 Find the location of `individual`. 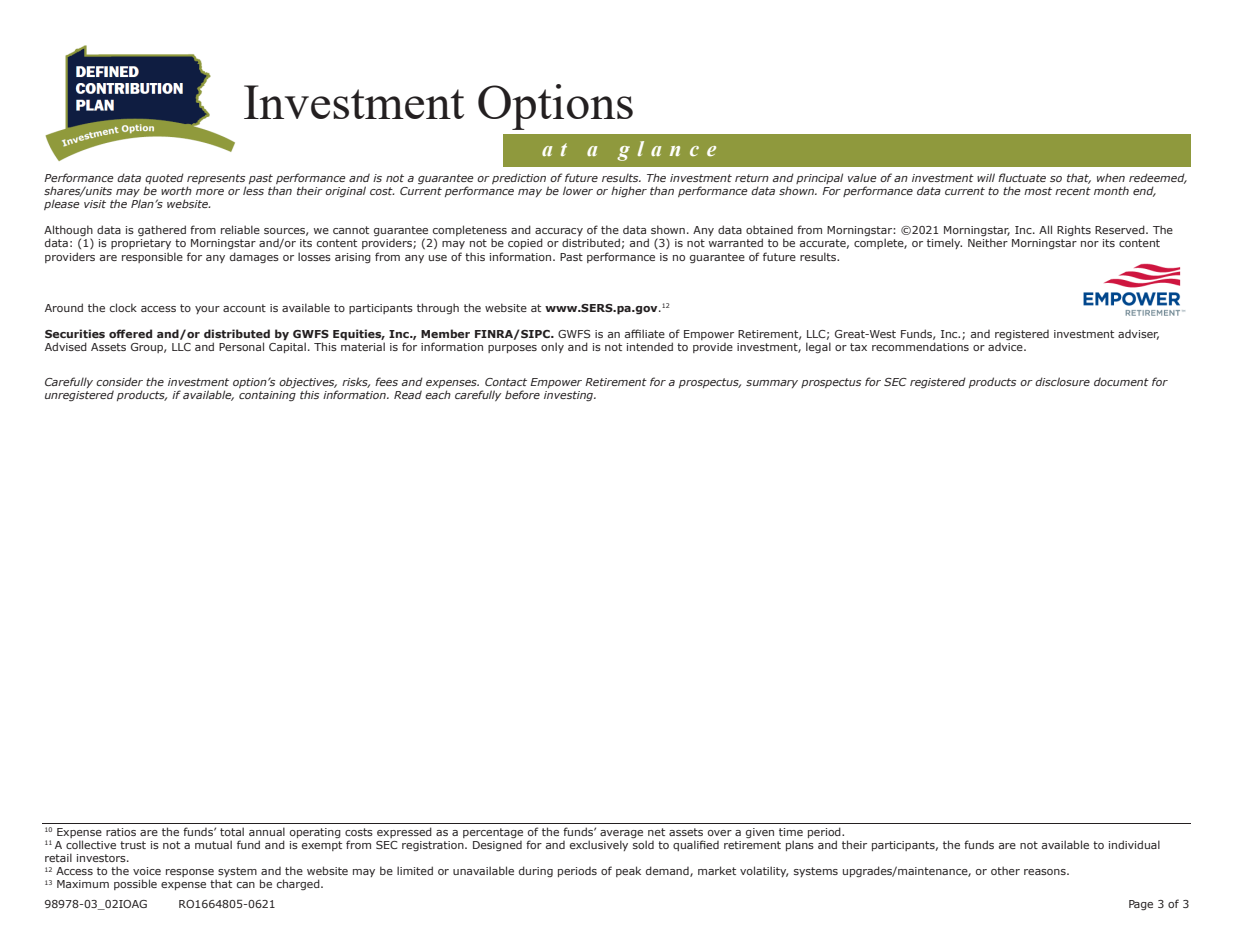

individual is located at coordinates (1134, 844).
